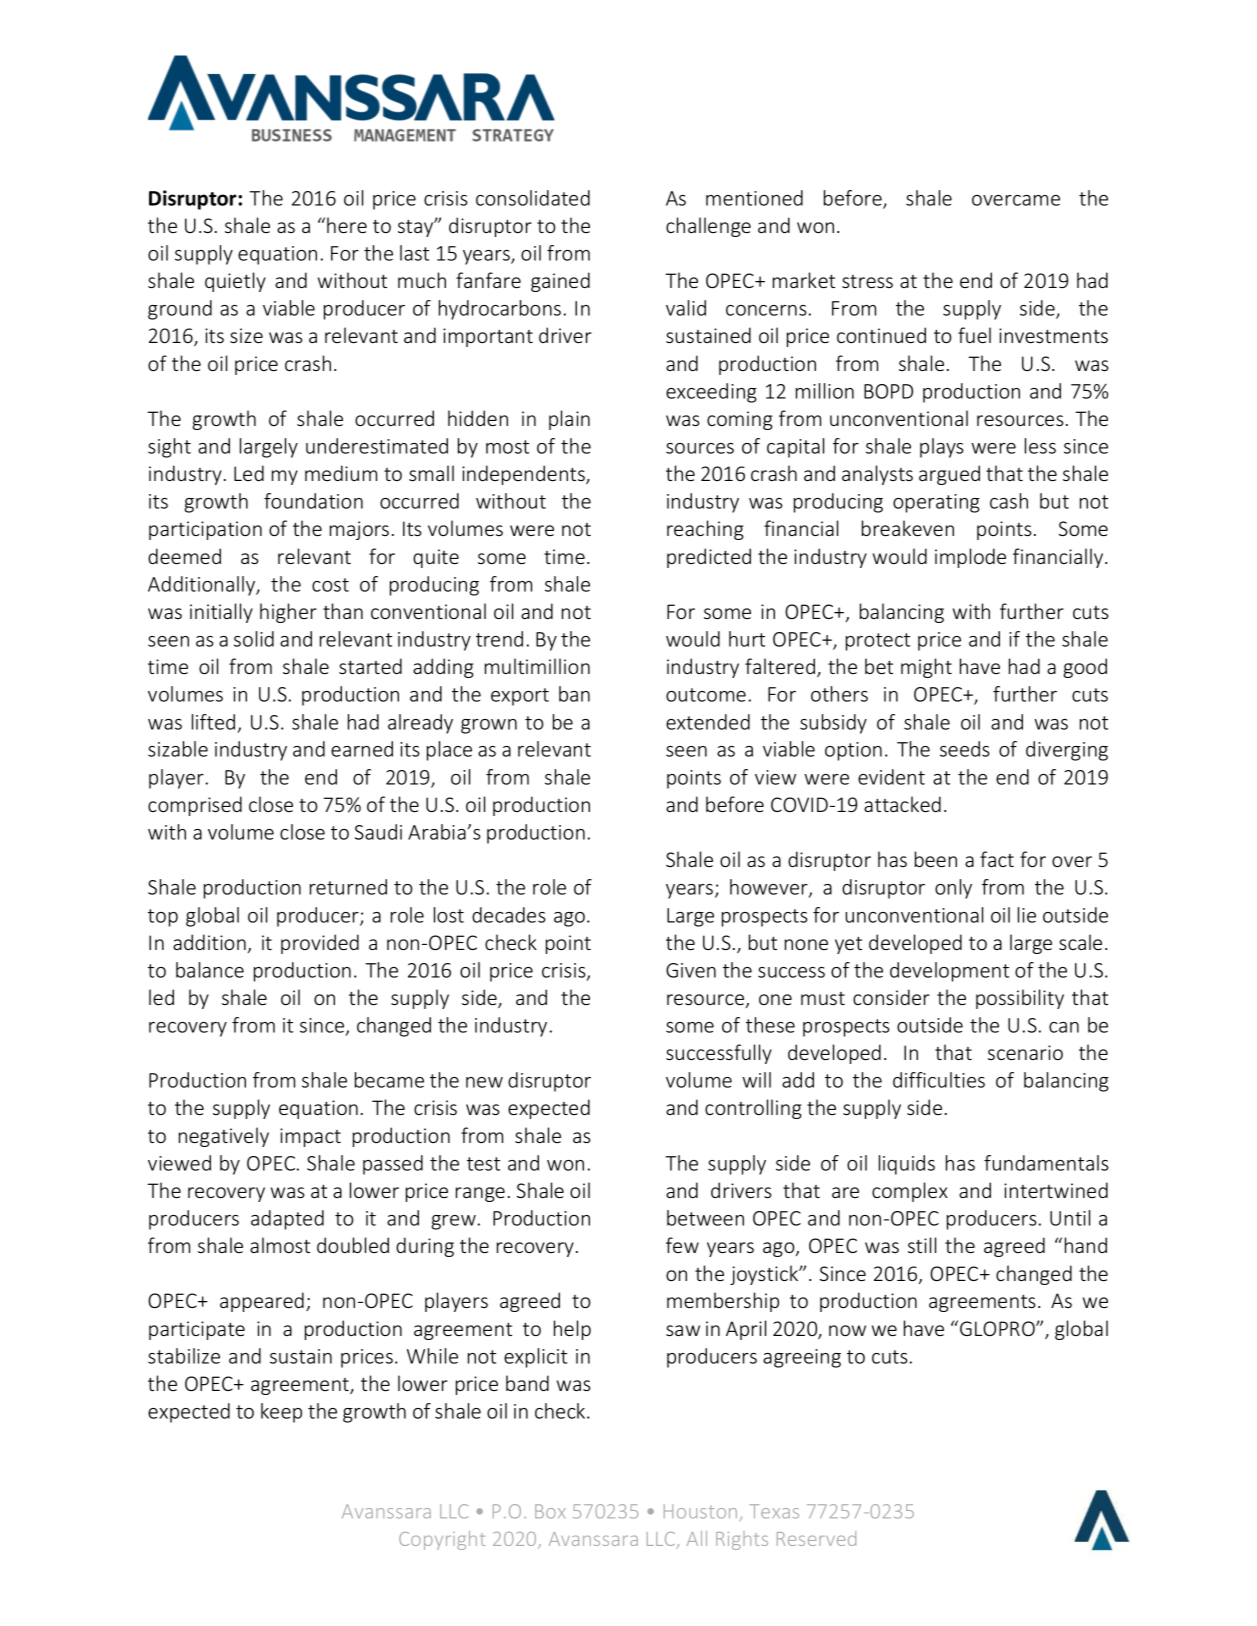  What do you see at coordinates (348, 887) in the screenshot?
I see `returned` at bounding box center [348, 887].
